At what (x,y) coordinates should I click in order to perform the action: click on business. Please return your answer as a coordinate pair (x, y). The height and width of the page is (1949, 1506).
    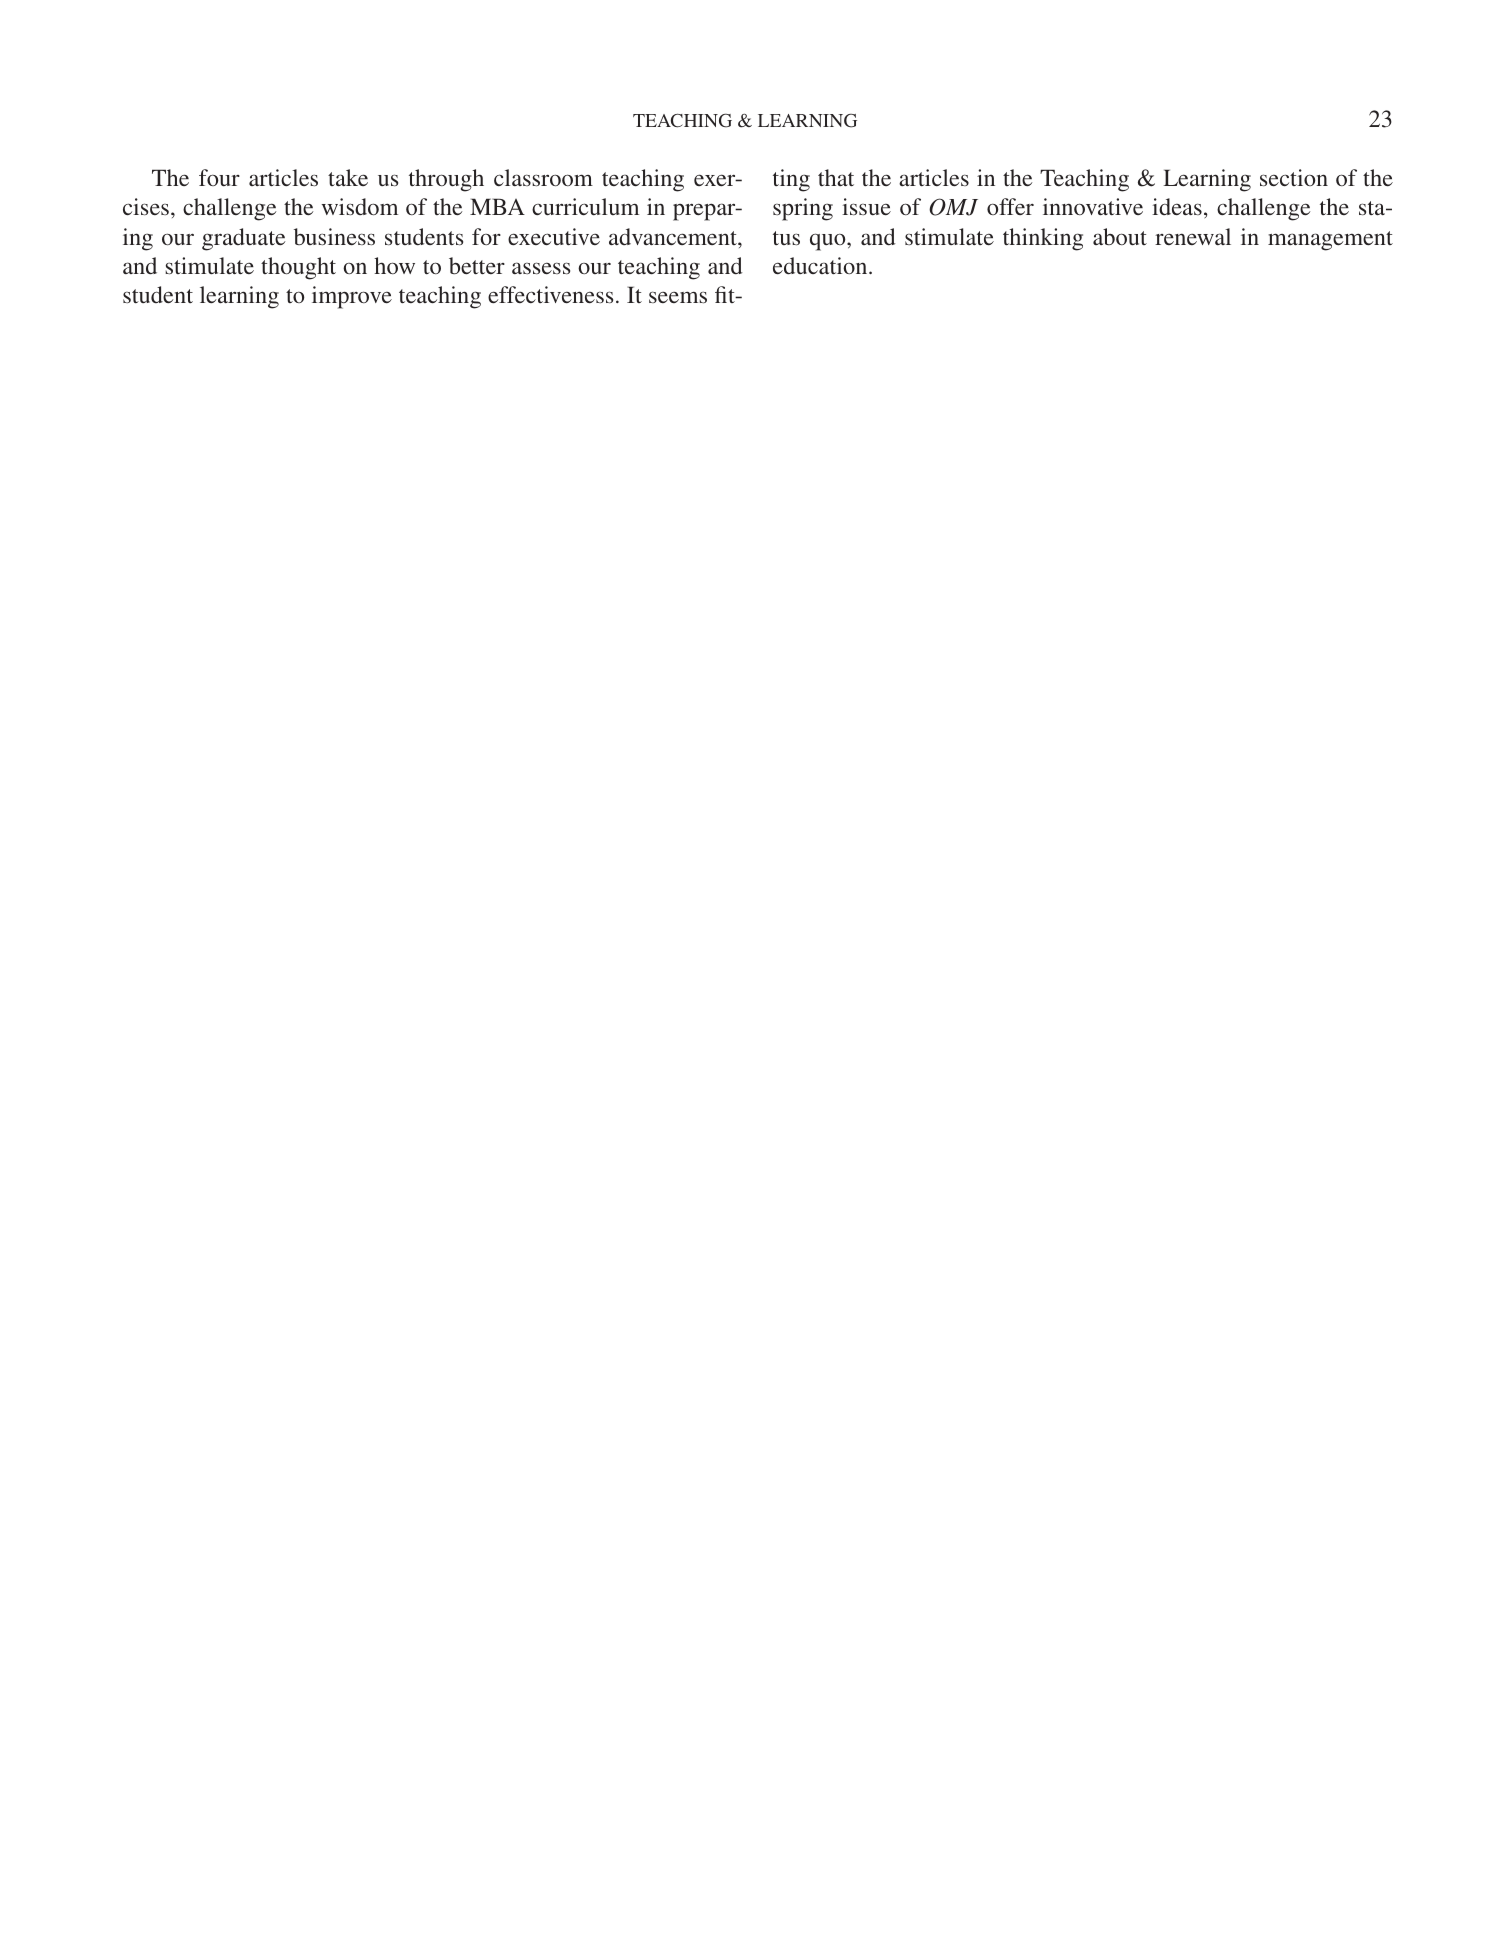
    Looking at the image, I should click on (334, 236).
